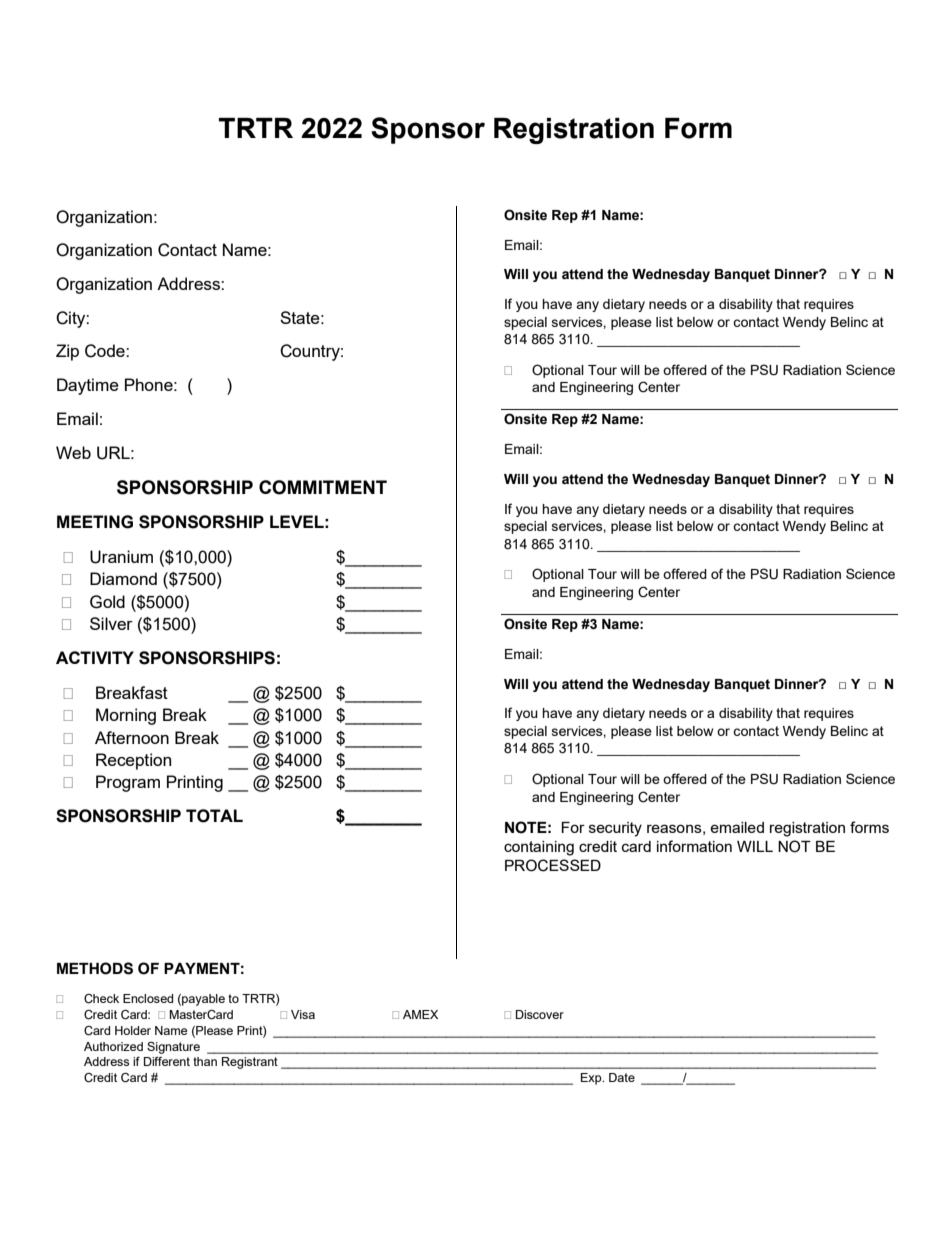 The image size is (952, 1233). Describe the element at coordinates (214, 816) in the screenshot. I see `TOTAL` at that location.
